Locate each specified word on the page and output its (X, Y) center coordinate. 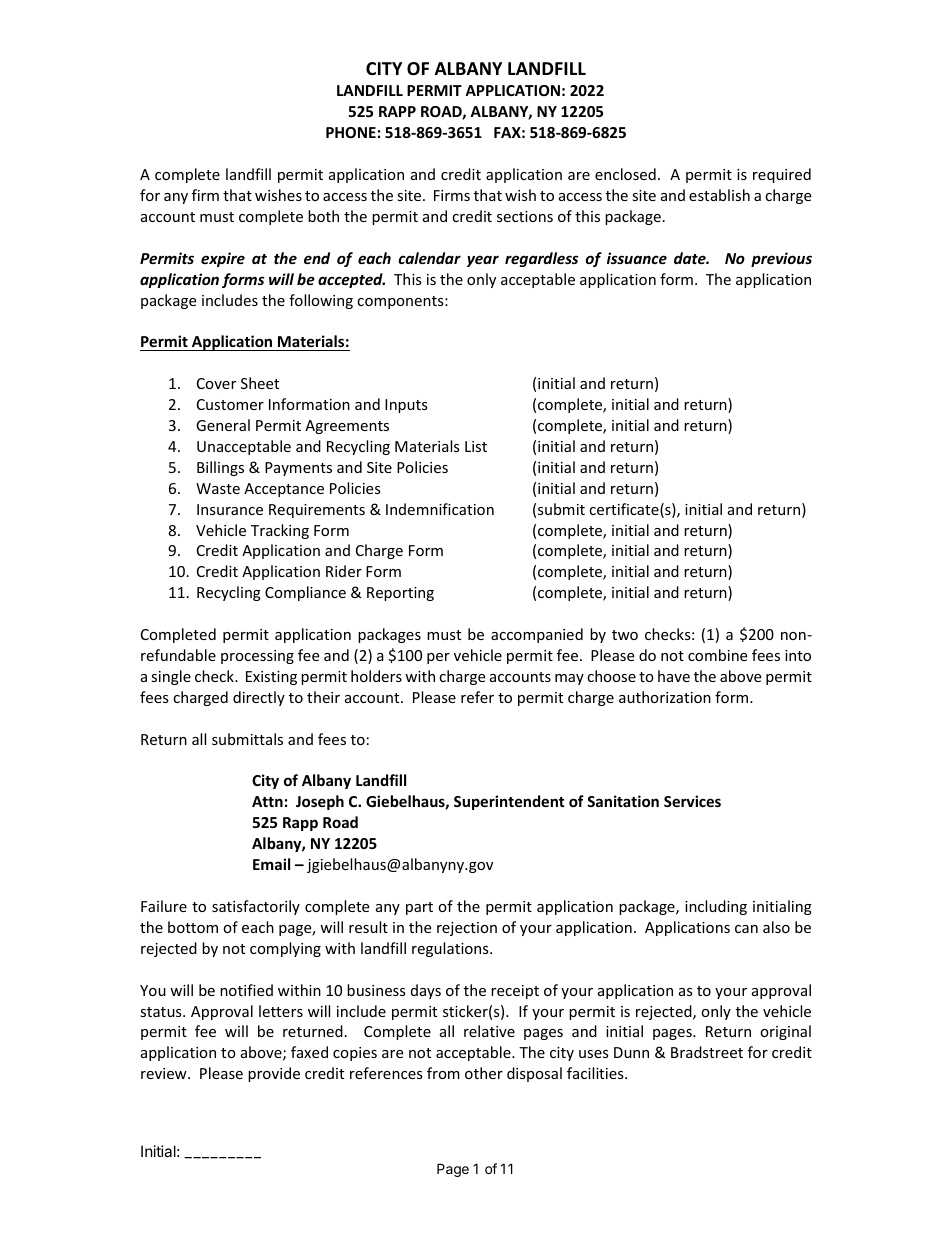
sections (525, 216)
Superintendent (509, 802)
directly (259, 698)
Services (692, 801)
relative (489, 1031)
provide (274, 1074)
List (476, 446)
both (323, 216)
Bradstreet (707, 1052)
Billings (220, 468)
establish (719, 195)
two (625, 635)
